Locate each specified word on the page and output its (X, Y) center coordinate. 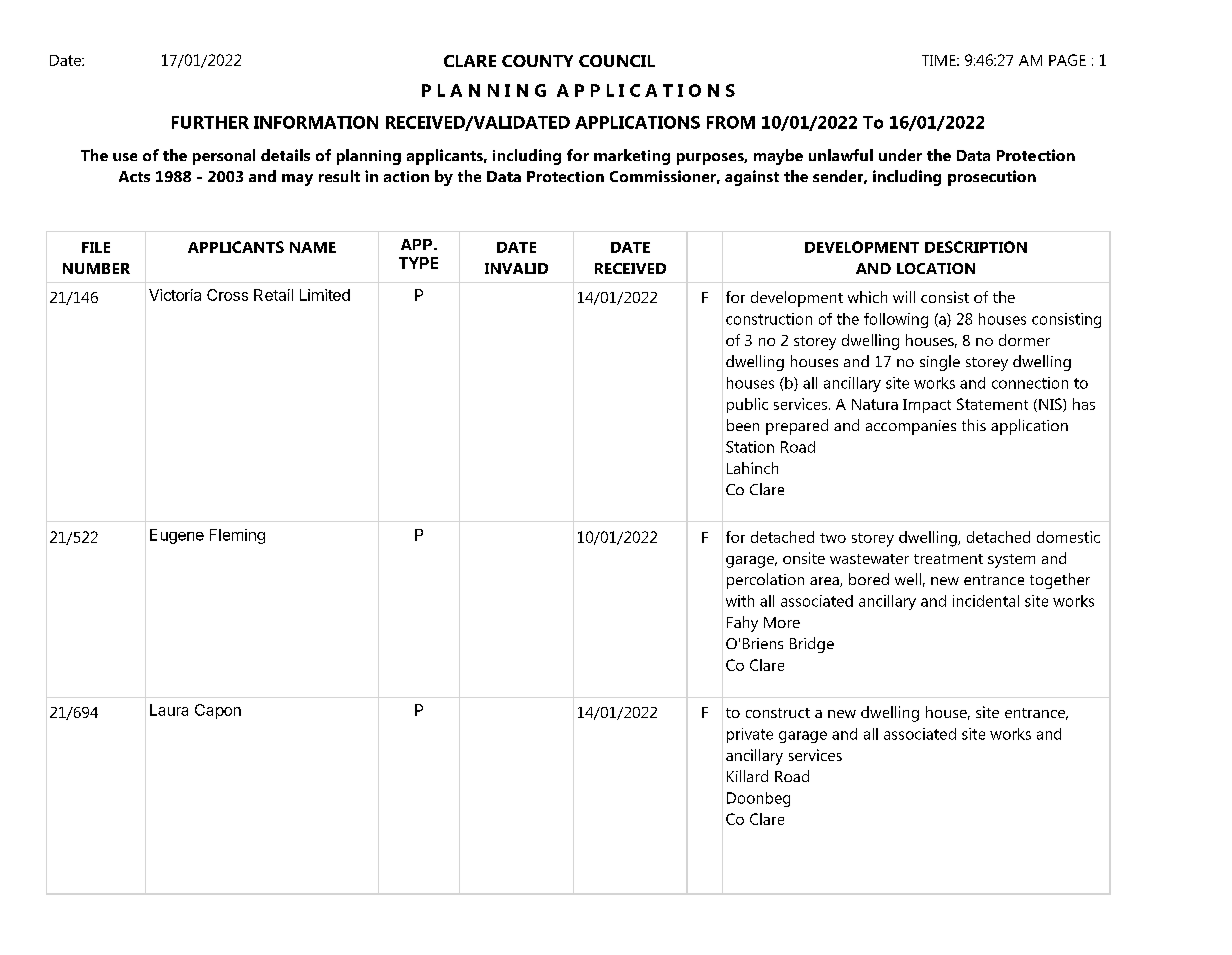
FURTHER (210, 122)
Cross (227, 295)
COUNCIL (617, 61)
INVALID (516, 268)
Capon (218, 711)
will (904, 297)
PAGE (1067, 60)
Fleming (237, 536)
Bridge (812, 645)
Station (750, 447)
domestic (1068, 537)
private (750, 735)
